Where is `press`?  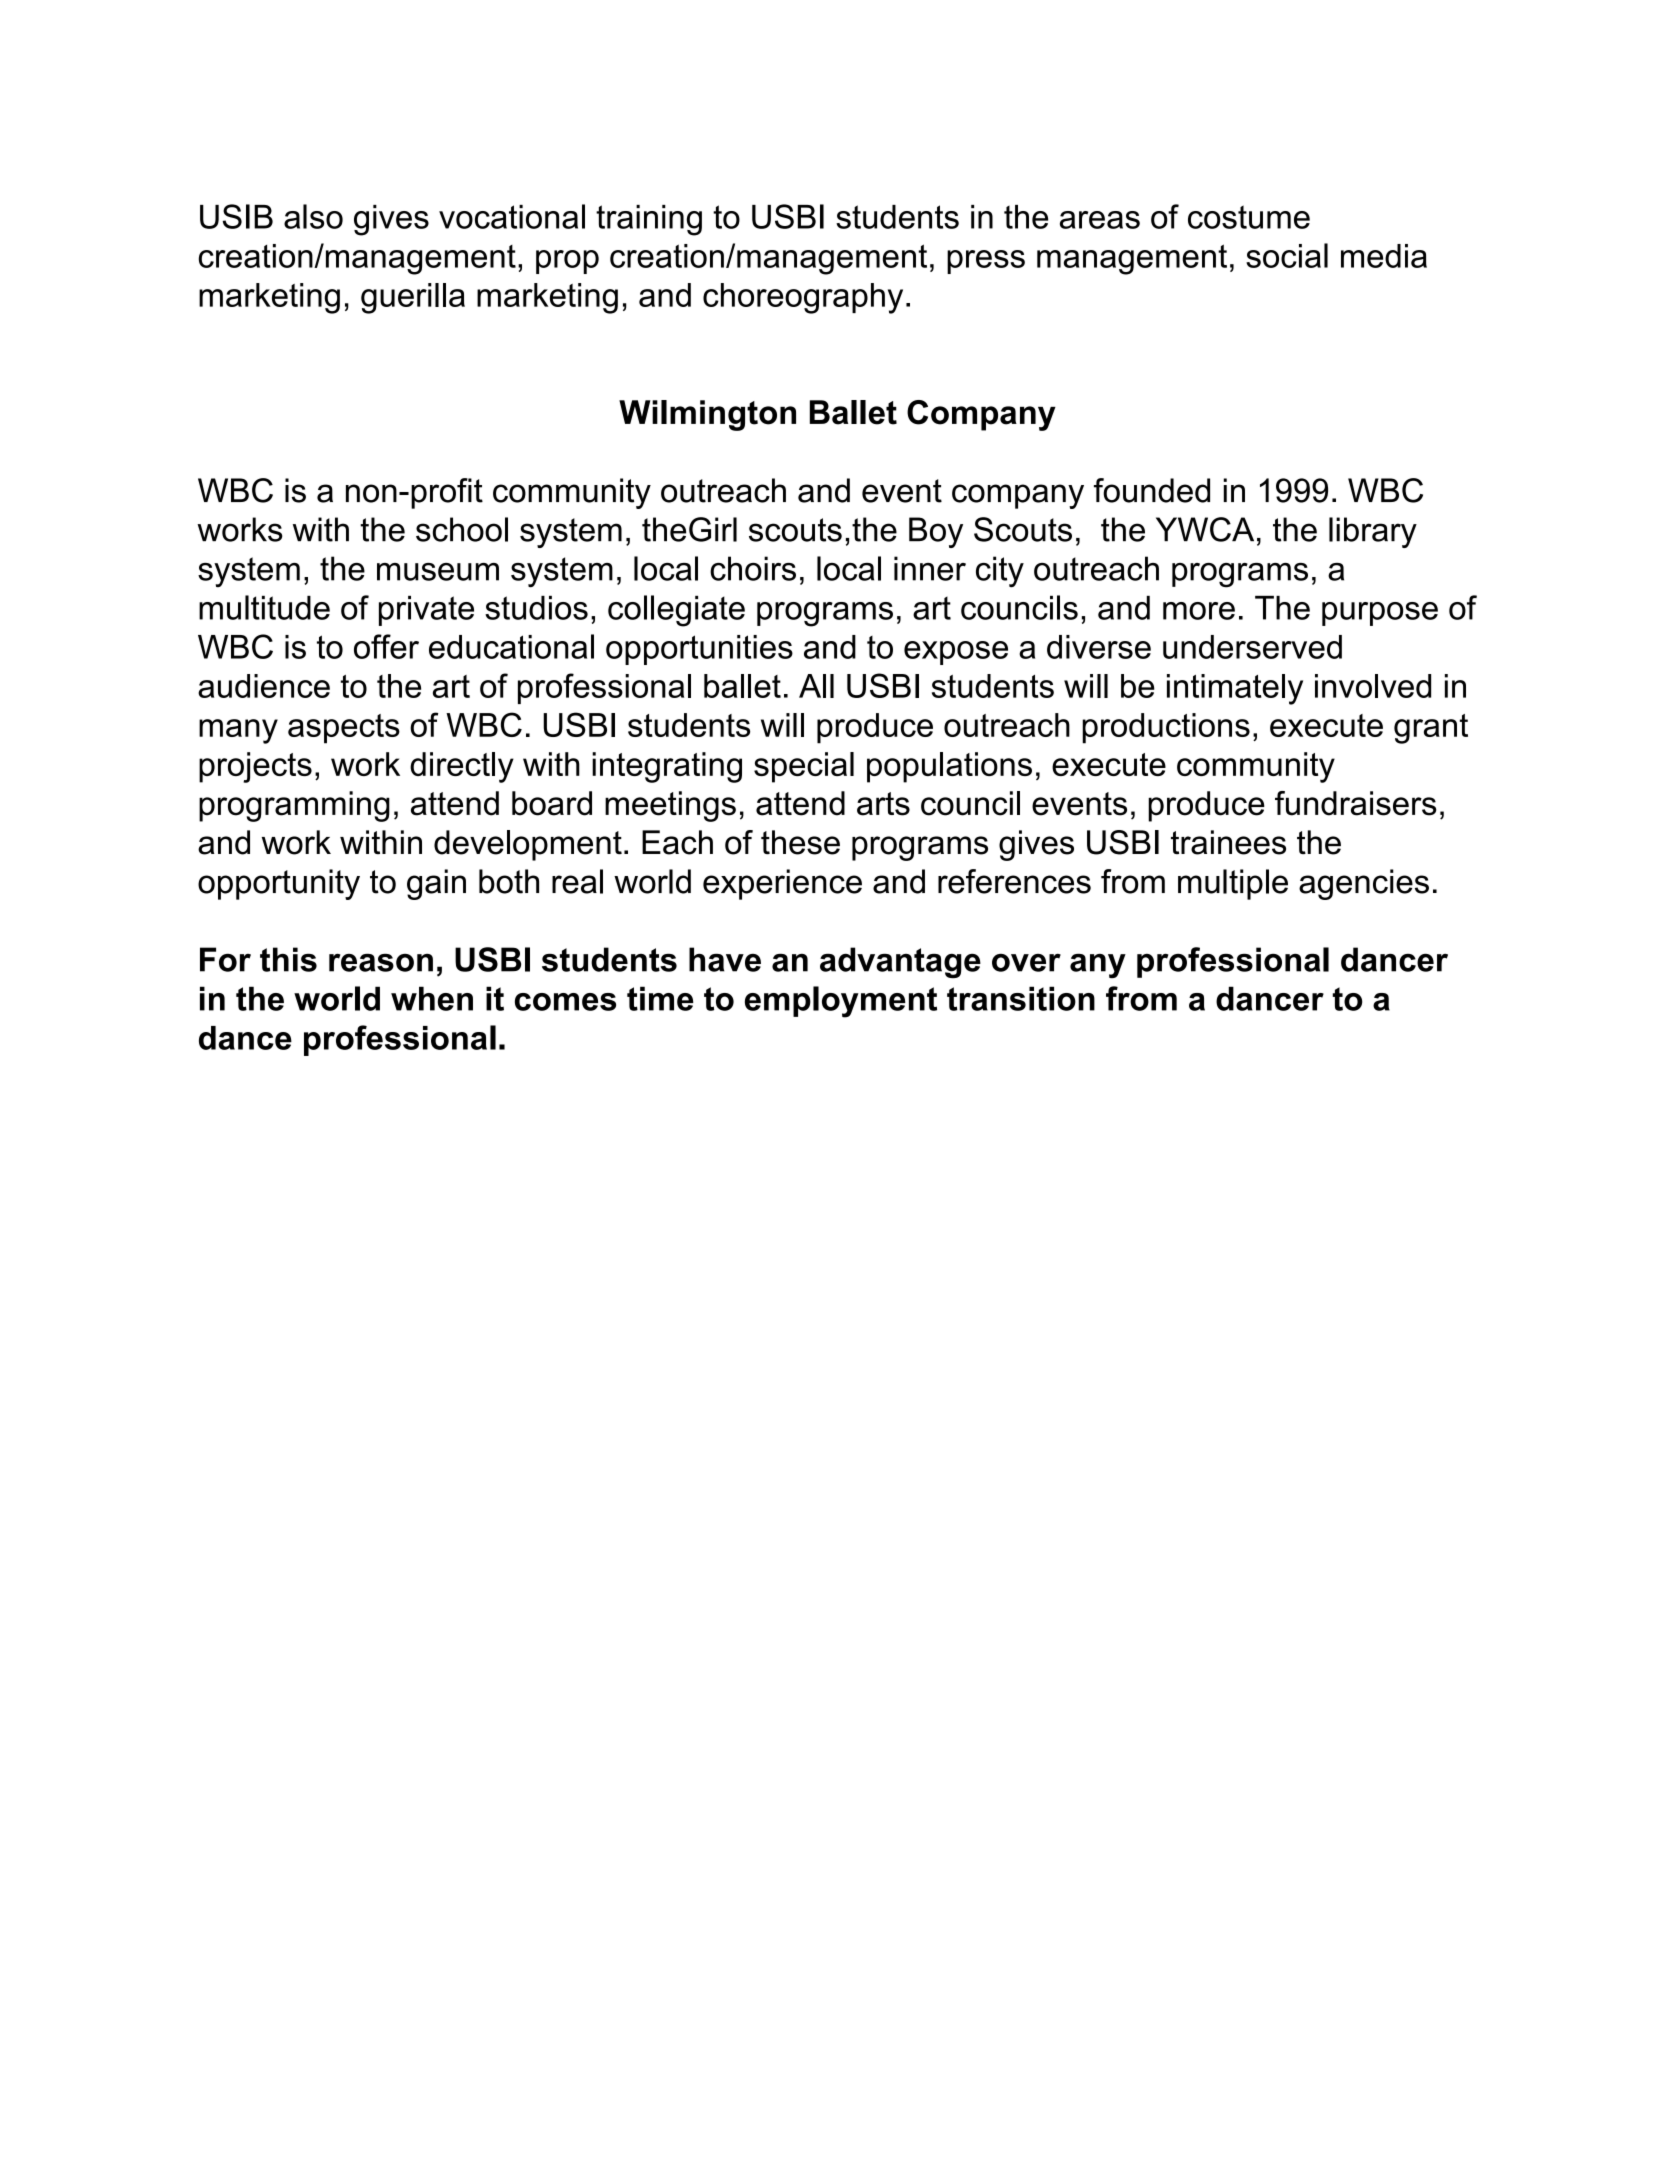
press is located at coordinates (986, 262).
